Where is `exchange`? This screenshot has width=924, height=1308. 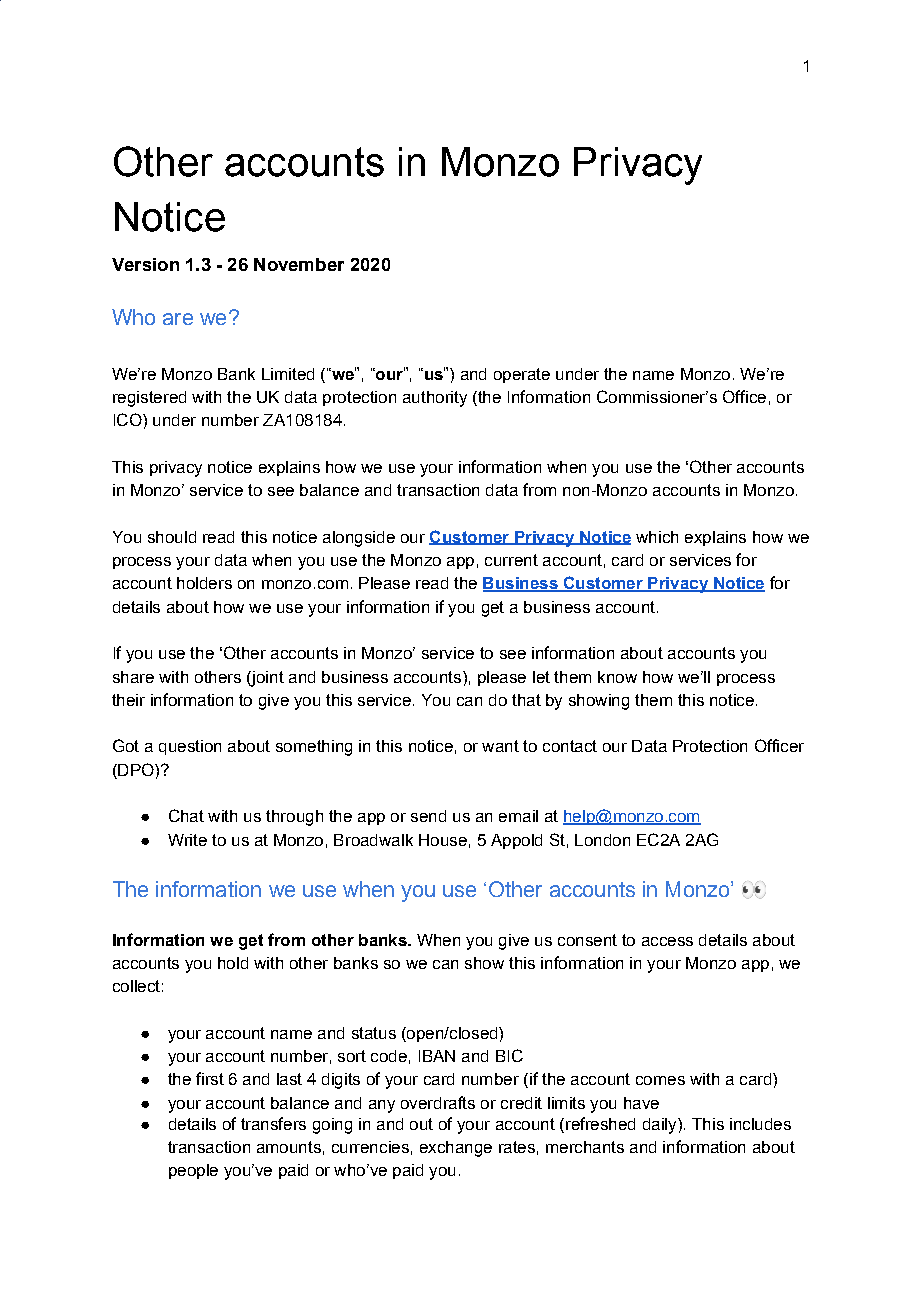 exchange is located at coordinates (456, 1149).
